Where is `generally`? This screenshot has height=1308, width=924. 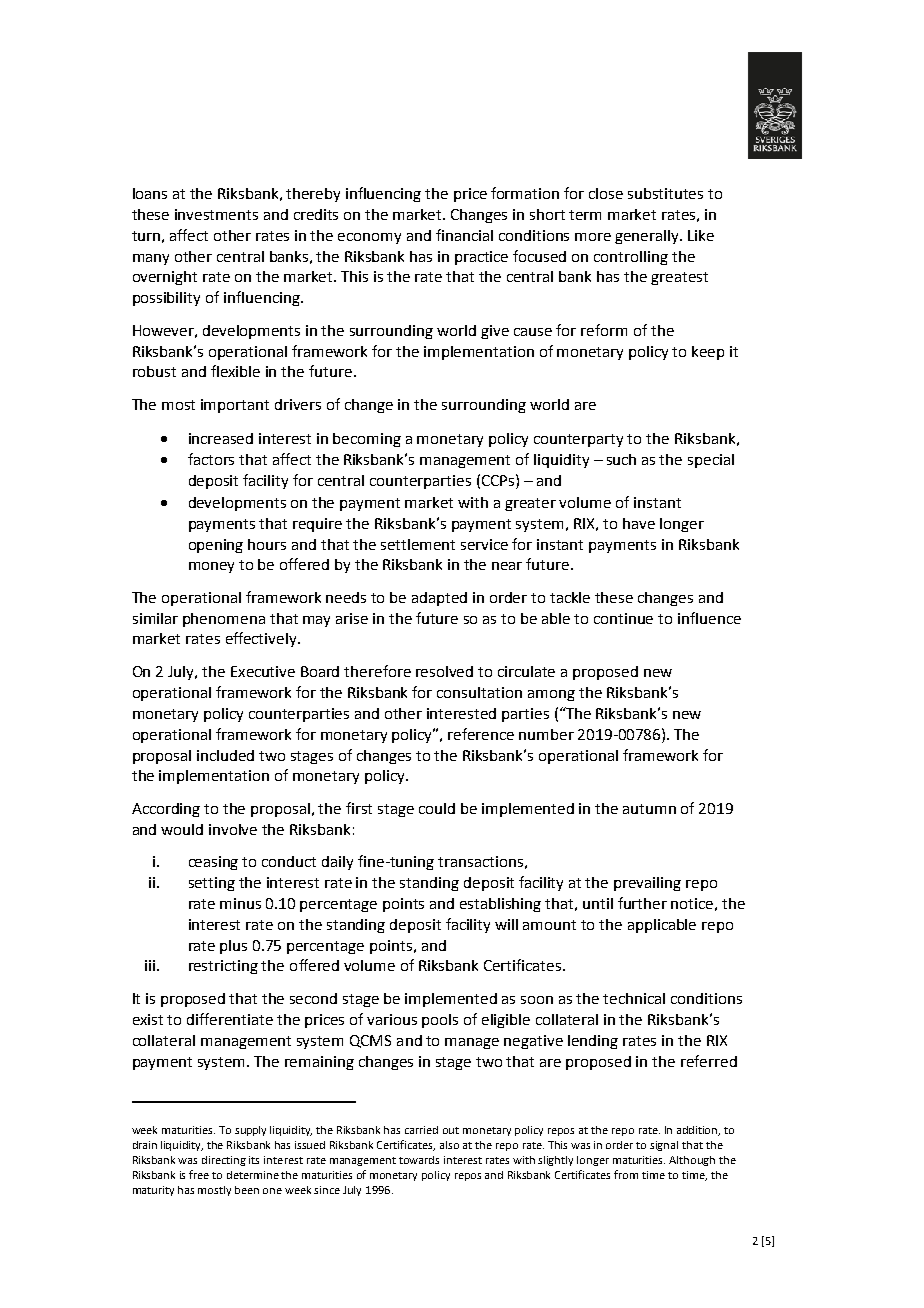
generally is located at coordinates (648, 237).
